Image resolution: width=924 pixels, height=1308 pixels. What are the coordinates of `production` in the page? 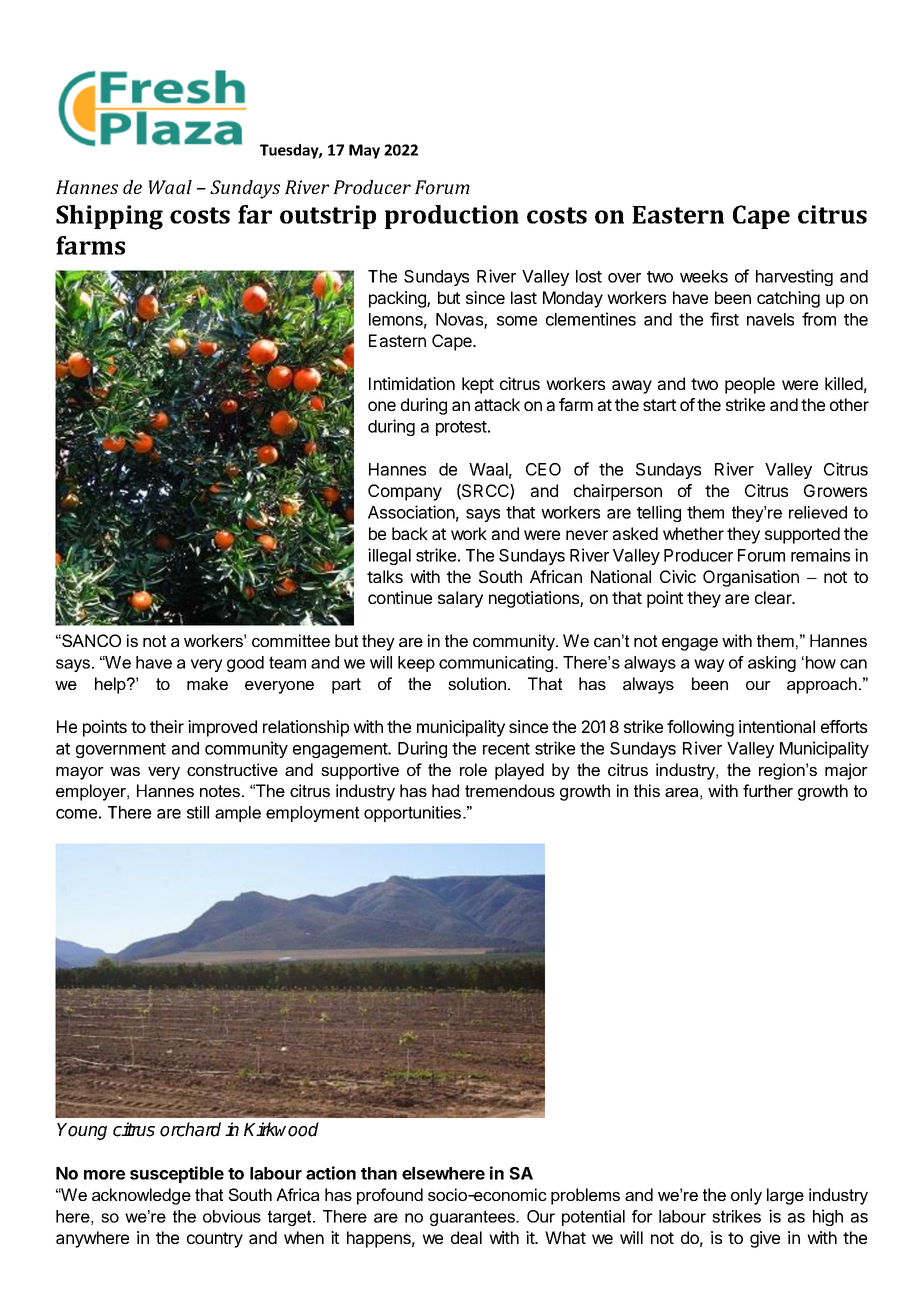 It's located at (452, 217).
